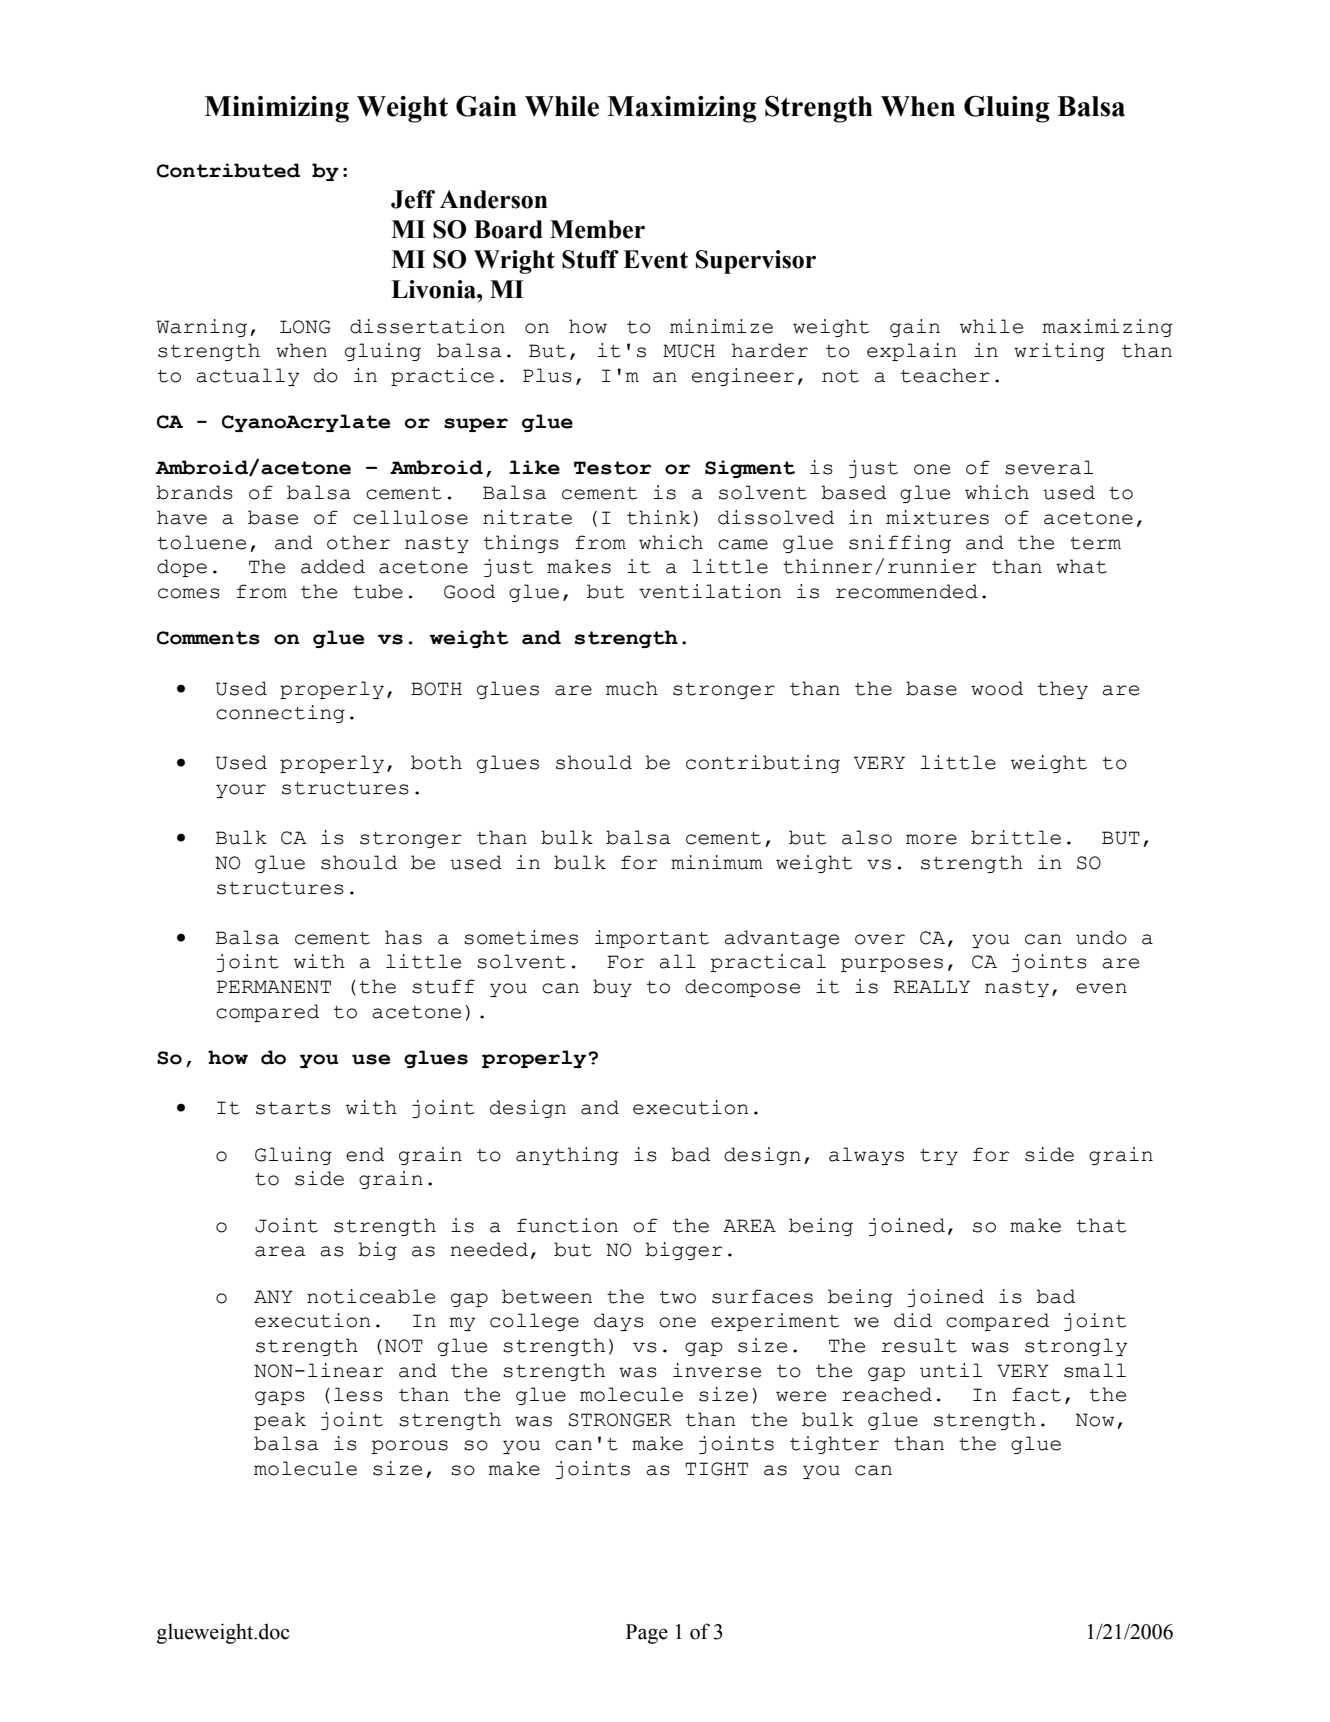  Describe the element at coordinates (371, 1296) in the image. I see `noticeable` at that location.
